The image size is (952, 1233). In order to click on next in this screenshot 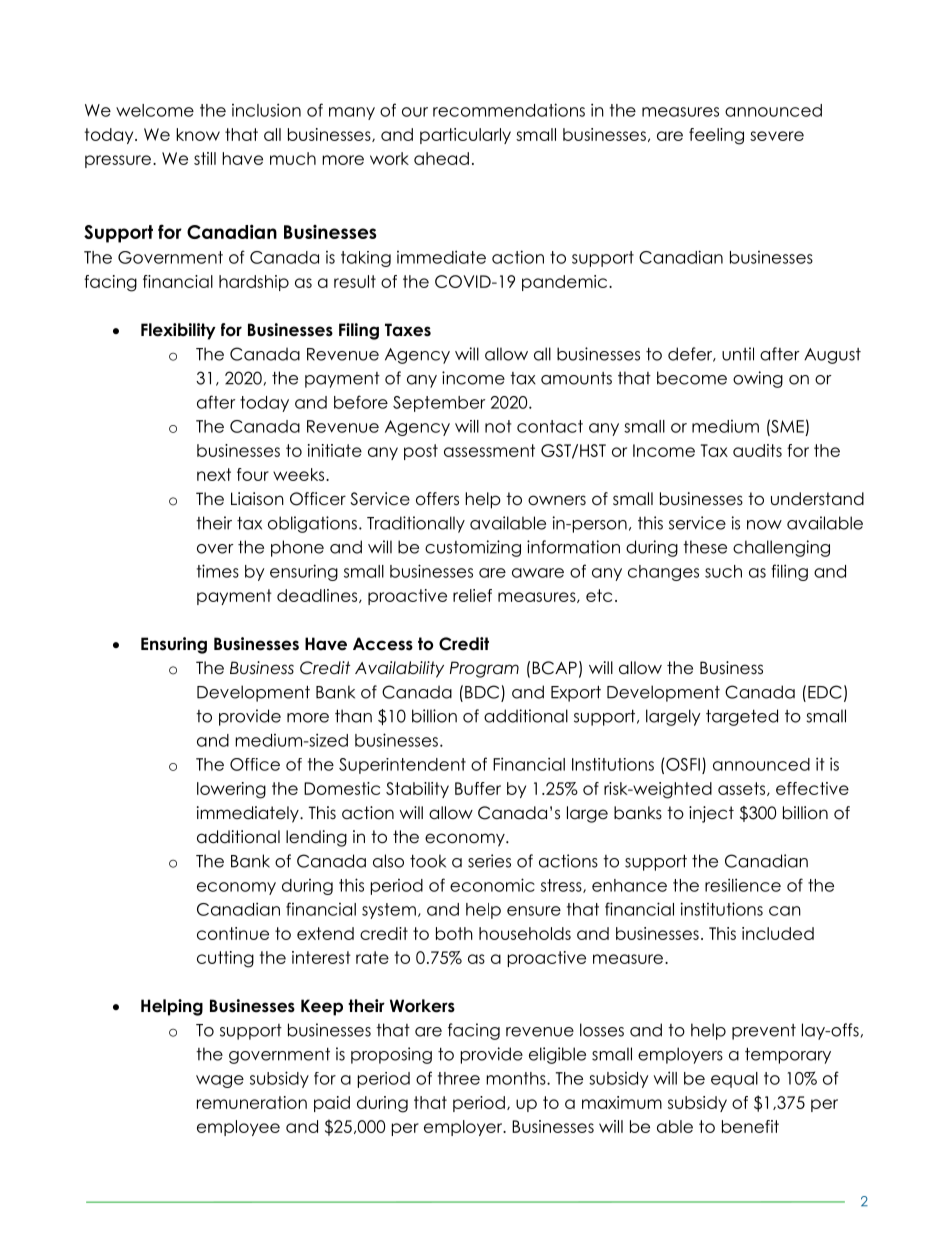, I will do `click(214, 474)`.
